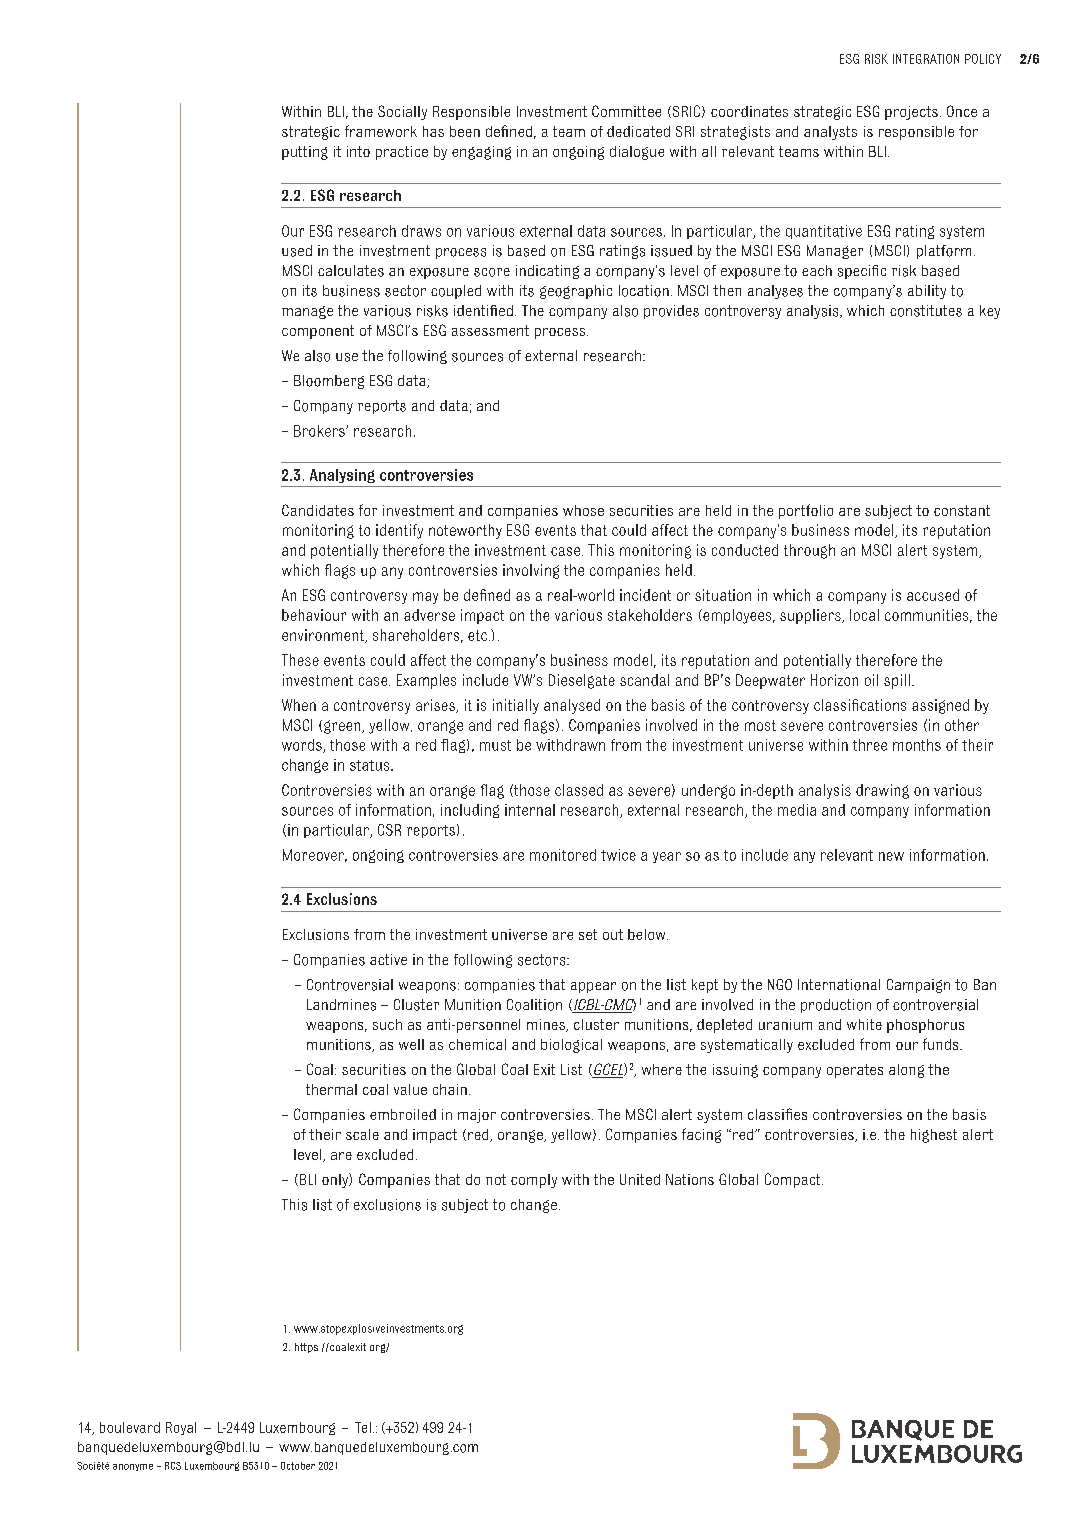  What do you see at coordinates (870, 745) in the screenshot?
I see `three` at bounding box center [870, 745].
